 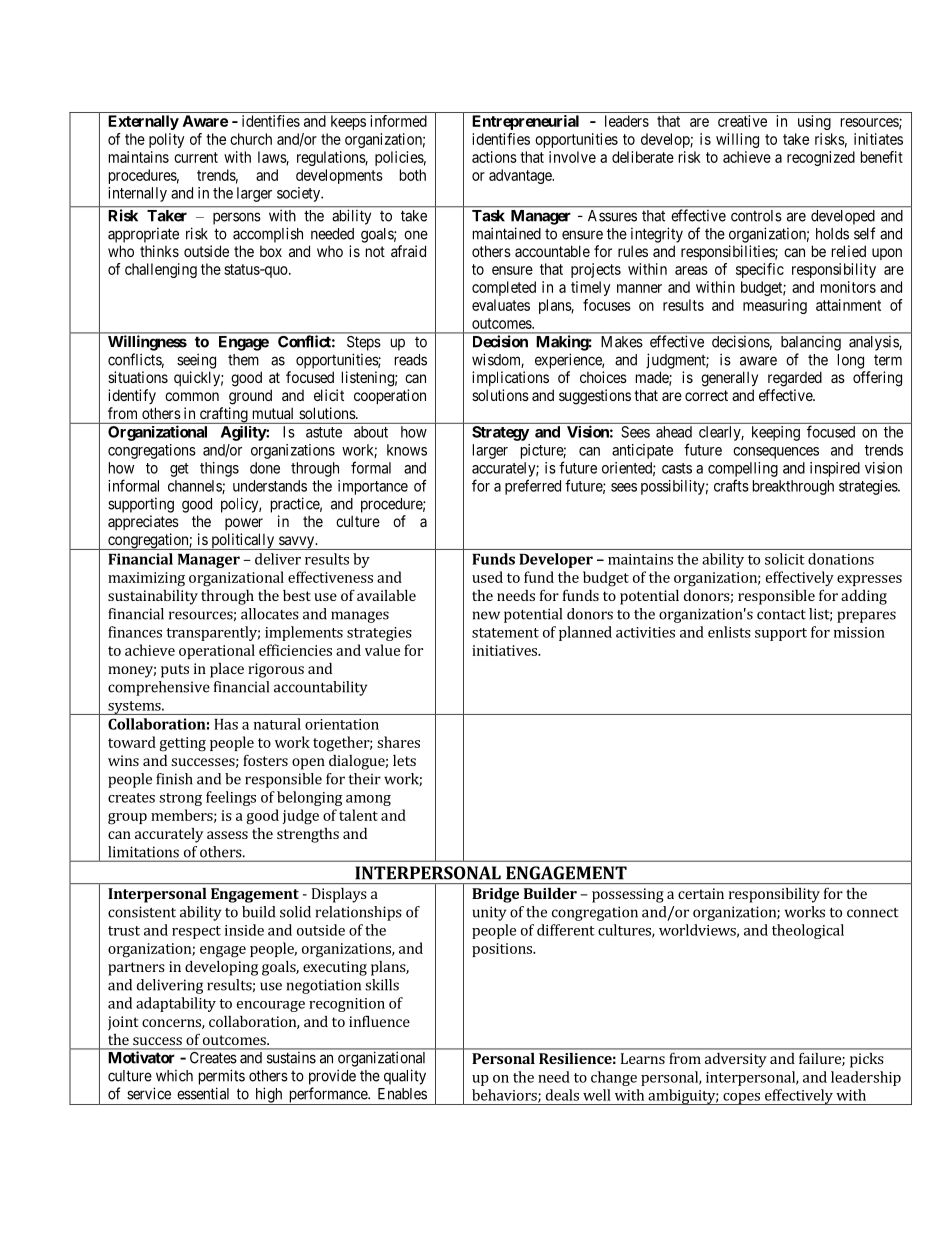 What do you see at coordinates (562, 1095) in the image?
I see `deals` at bounding box center [562, 1095].
